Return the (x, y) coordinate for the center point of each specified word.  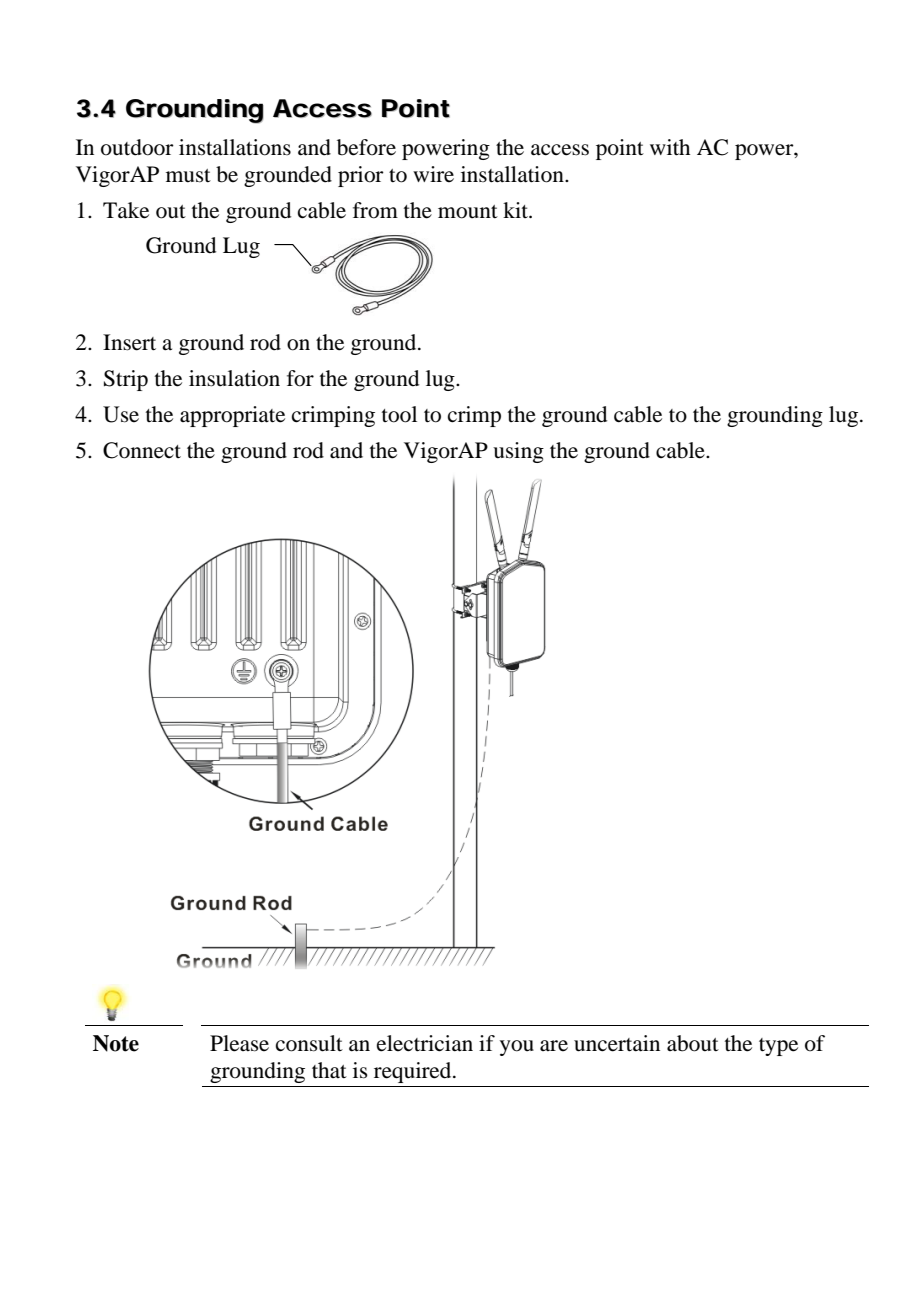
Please (239, 1043)
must (188, 176)
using (518, 452)
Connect (142, 450)
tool (399, 414)
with (670, 147)
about (693, 1043)
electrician (425, 1043)
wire (433, 174)
